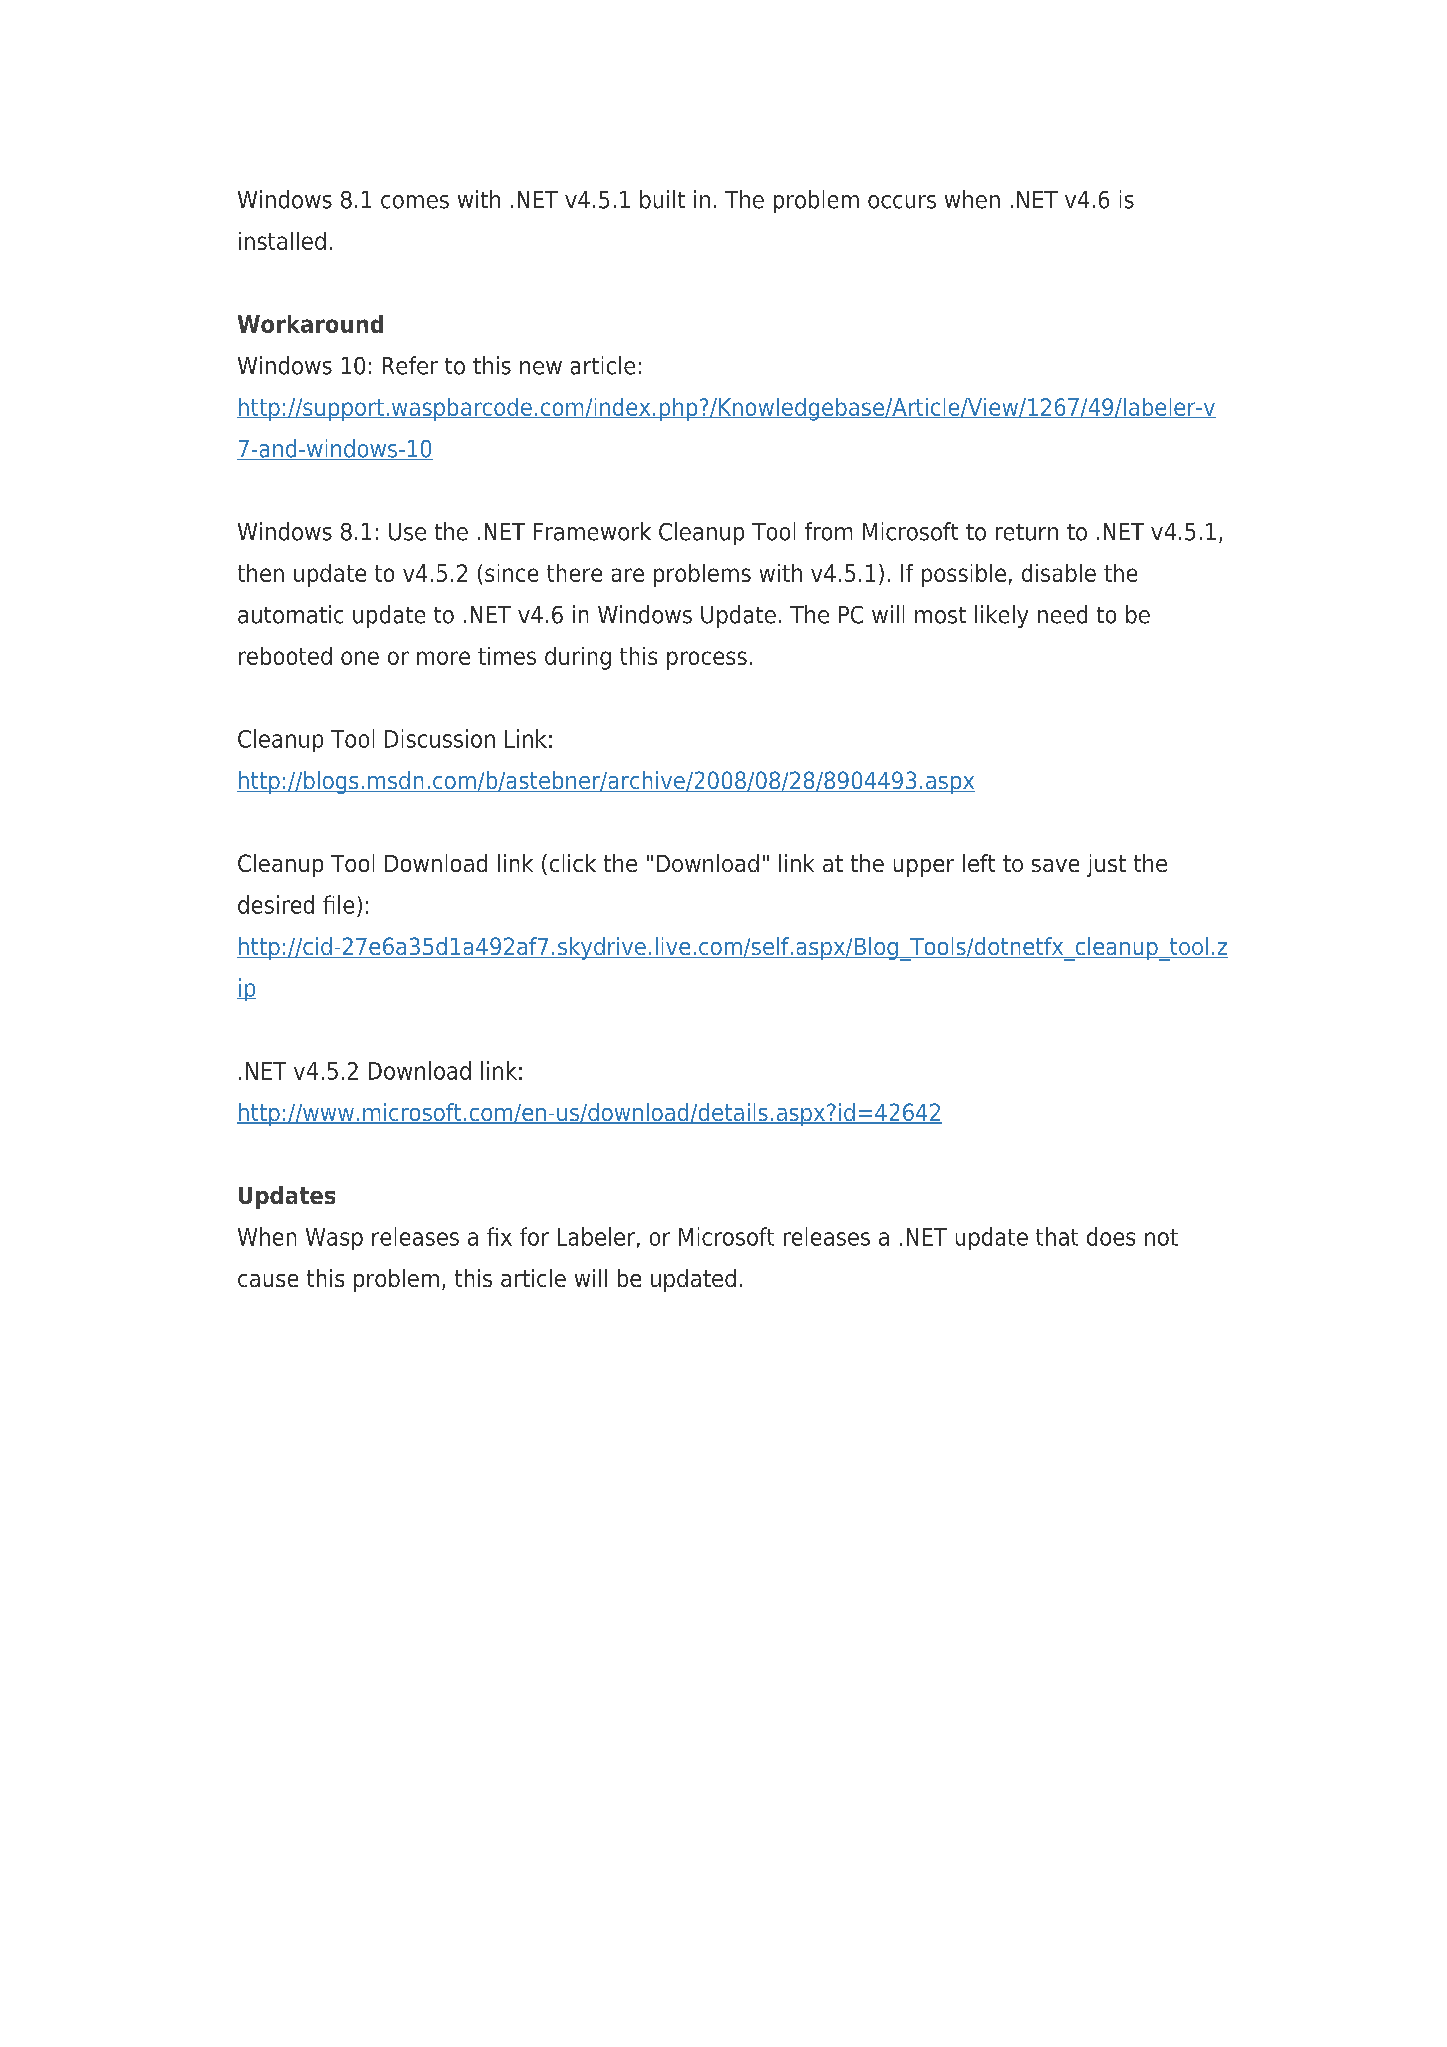 The height and width of the screenshot is (2047, 1447). I want to click on occurs, so click(902, 202).
